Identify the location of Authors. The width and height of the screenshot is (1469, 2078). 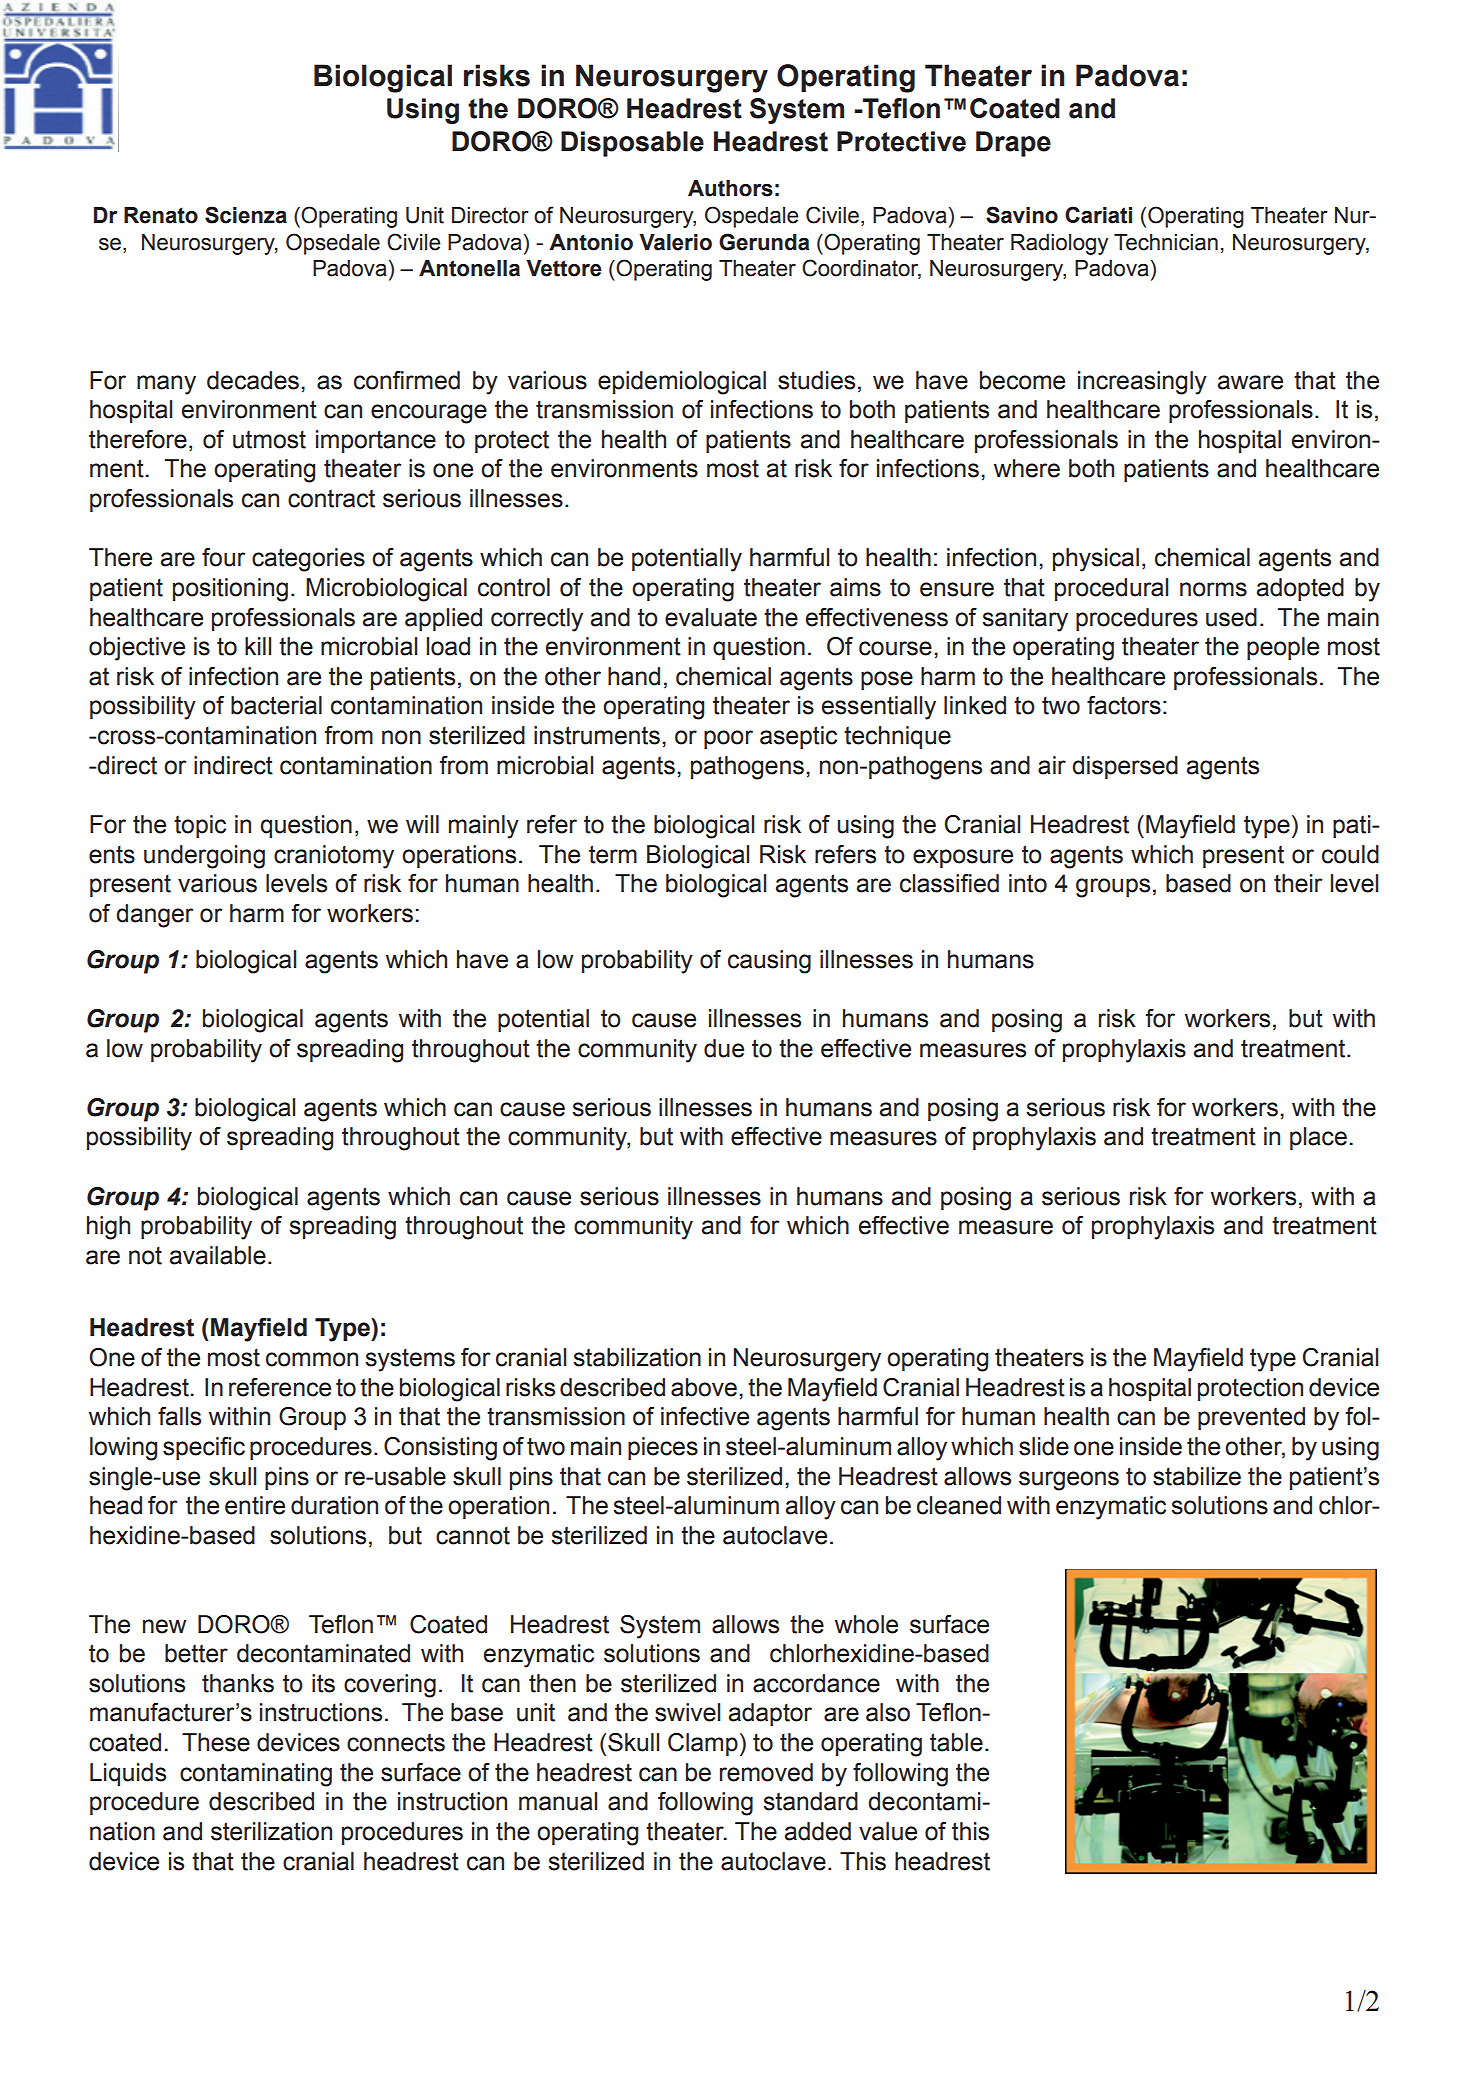
(730, 188).
